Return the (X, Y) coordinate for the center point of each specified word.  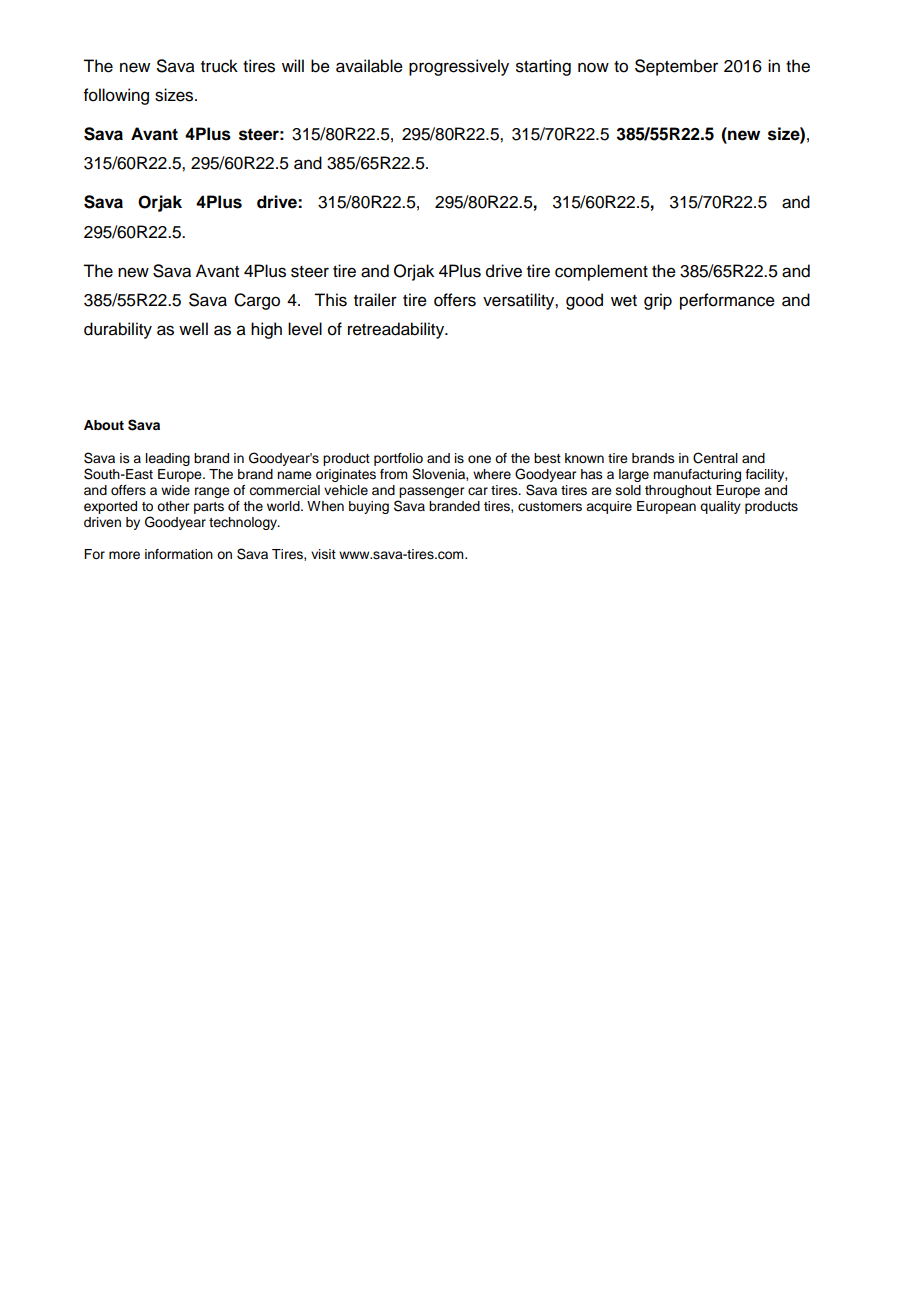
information (179, 554)
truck (219, 66)
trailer (375, 300)
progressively (459, 67)
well (193, 329)
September (676, 67)
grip (658, 301)
